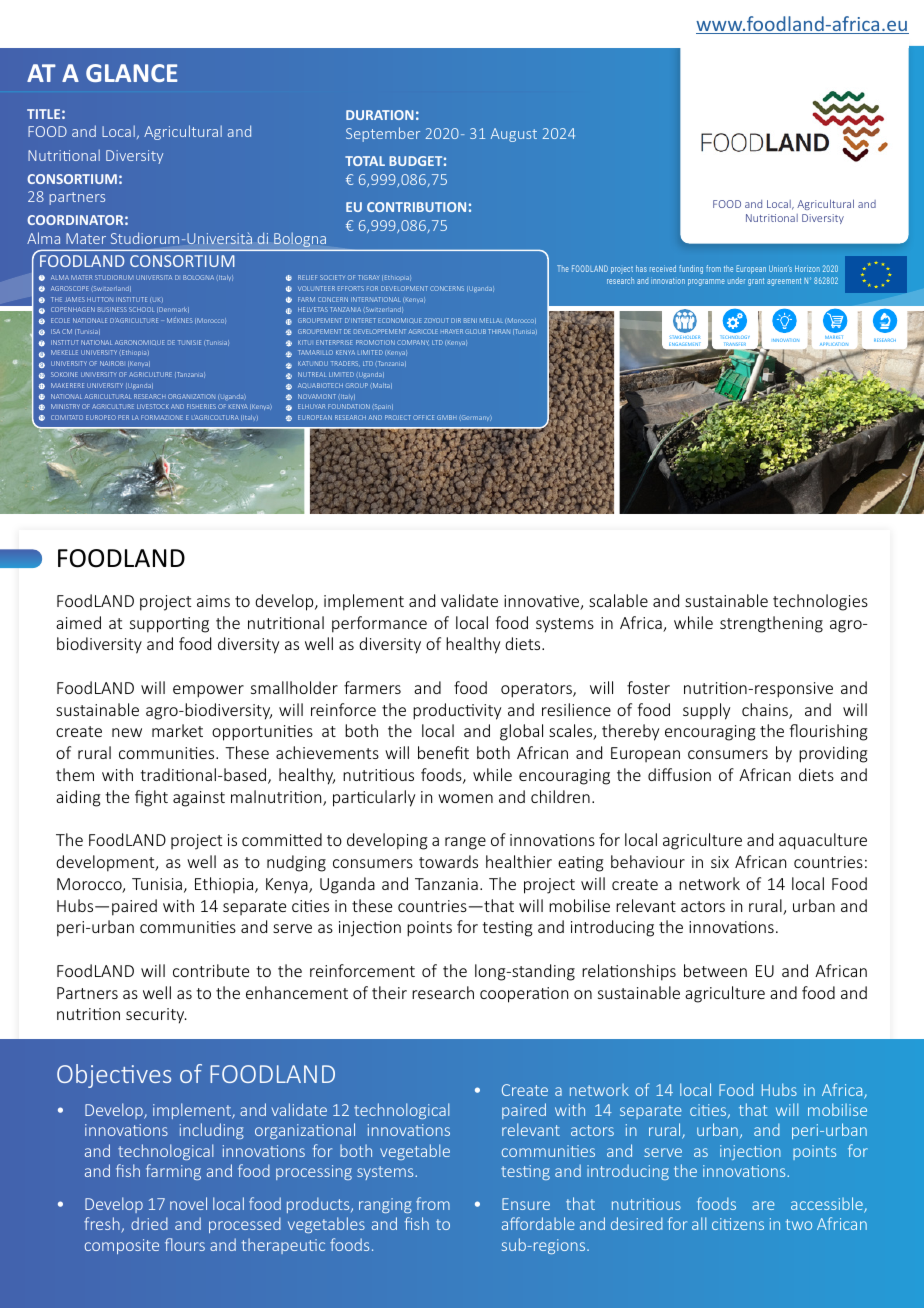 The width and height of the screenshot is (924, 1308). I want to click on GMBH, so click(446, 417).
